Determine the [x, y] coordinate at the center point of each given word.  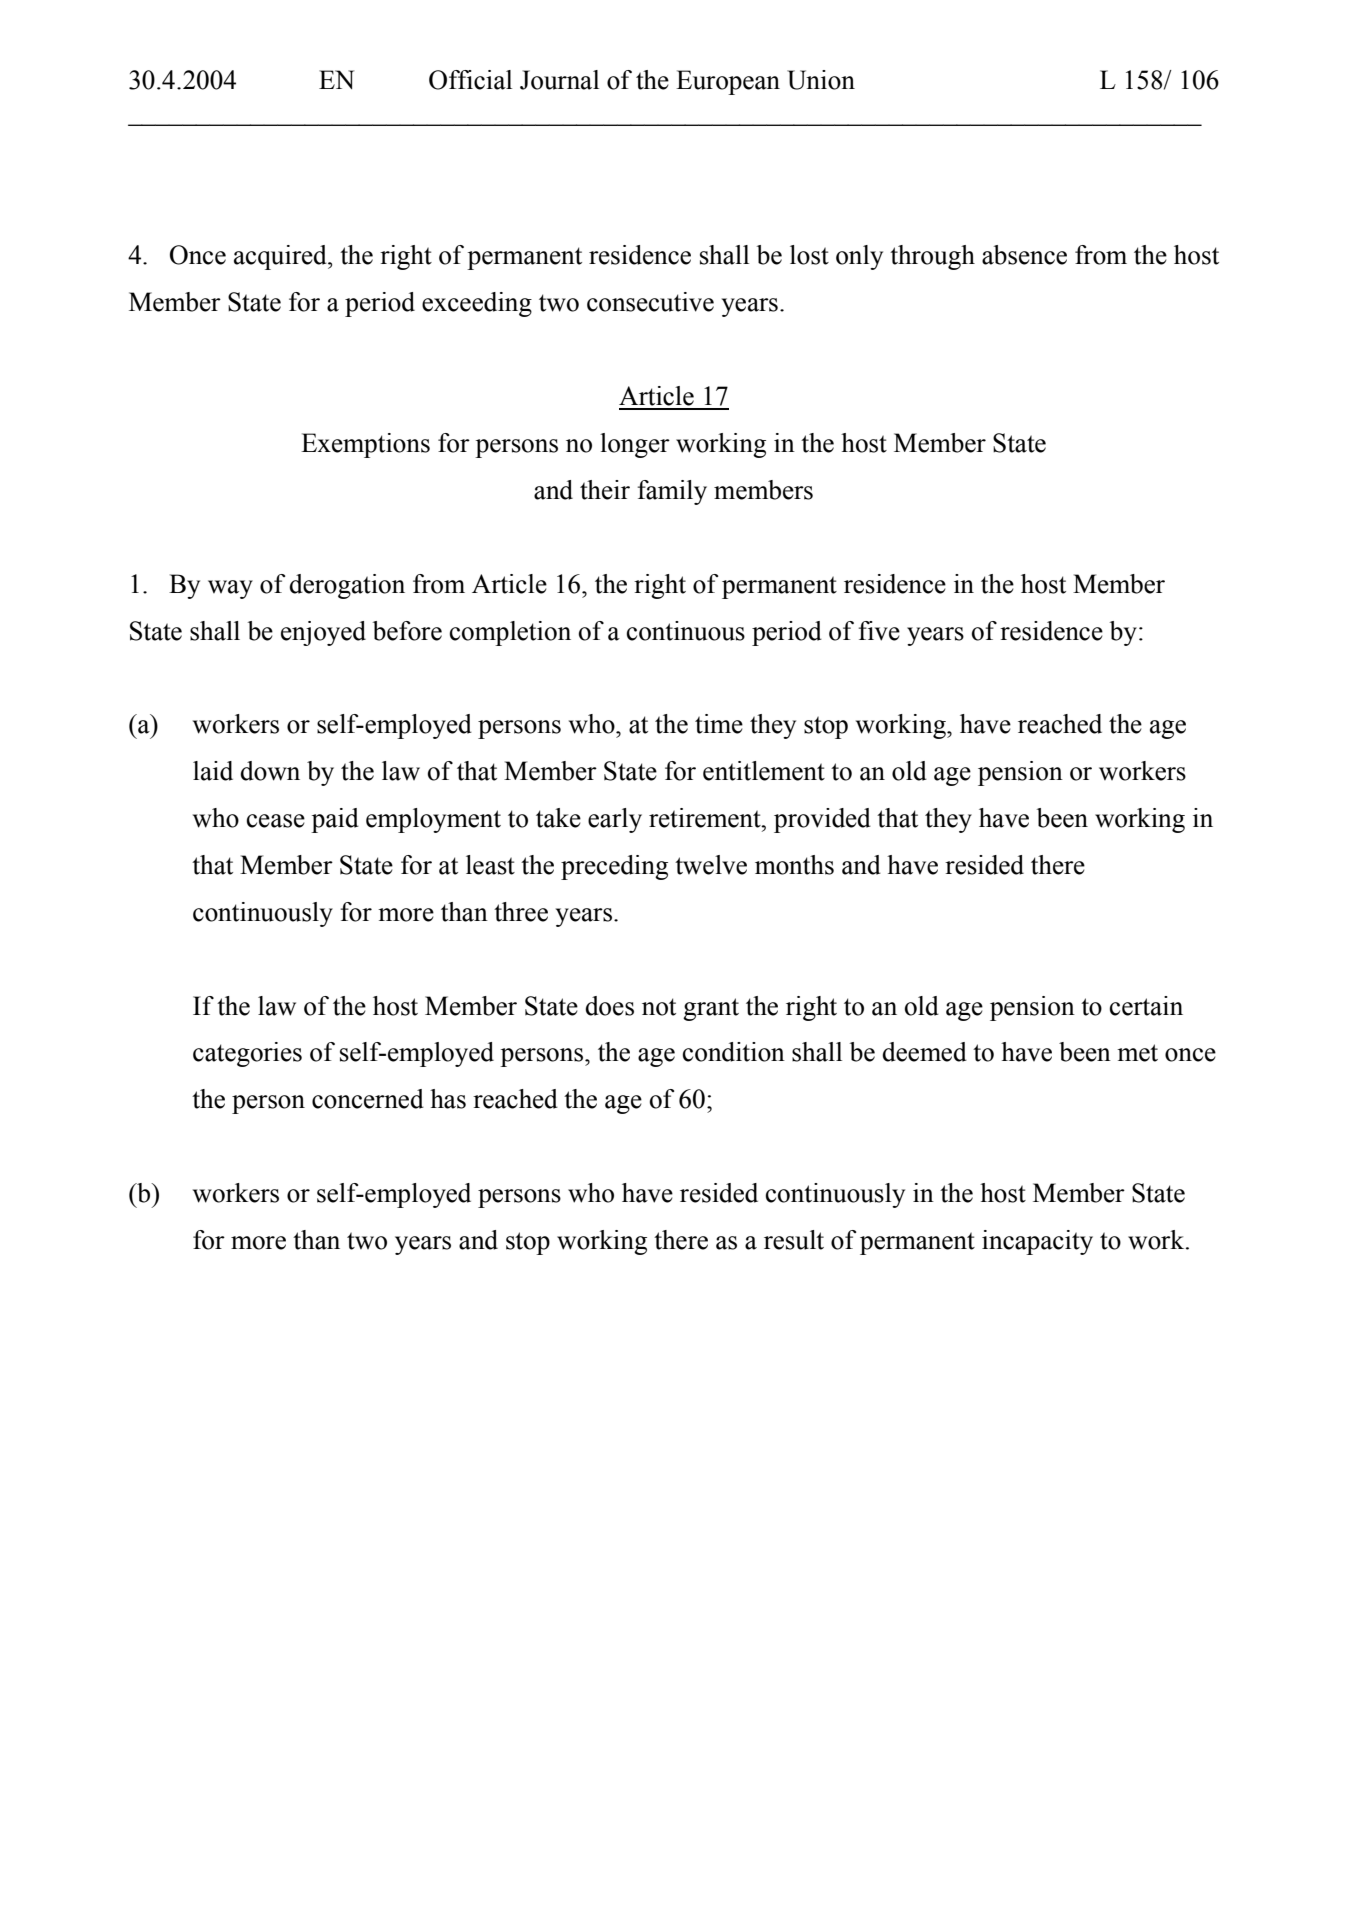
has [448, 1099]
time [719, 724]
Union [821, 80]
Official [470, 80]
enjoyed [323, 633]
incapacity [1037, 1242]
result [794, 1240]
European [728, 82]
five [879, 631]
